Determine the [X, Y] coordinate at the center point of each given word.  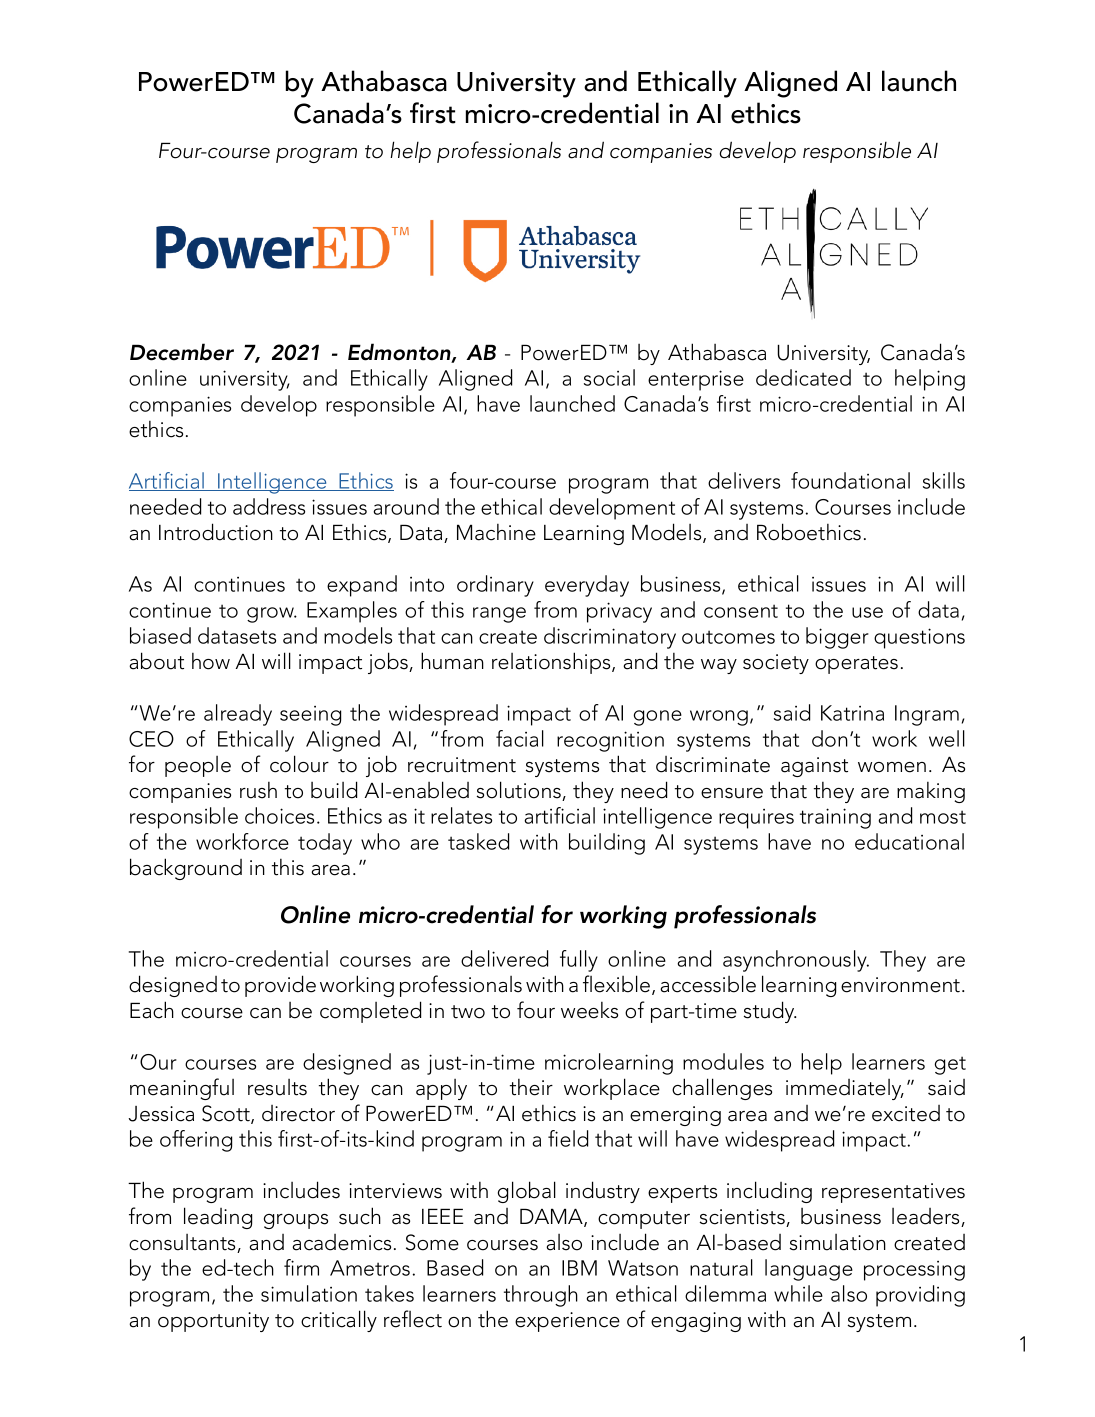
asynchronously [796, 961]
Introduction [216, 532]
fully [579, 961]
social [609, 377]
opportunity [213, 1322]
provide [280, 986]
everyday [587, 586]
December [182, 352]
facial [520, 738]
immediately [845, 1089]
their [531, 1087]
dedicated [803, 377]
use [867, 612]
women [892, 767]
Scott [227, 1114]
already [238, 715]
